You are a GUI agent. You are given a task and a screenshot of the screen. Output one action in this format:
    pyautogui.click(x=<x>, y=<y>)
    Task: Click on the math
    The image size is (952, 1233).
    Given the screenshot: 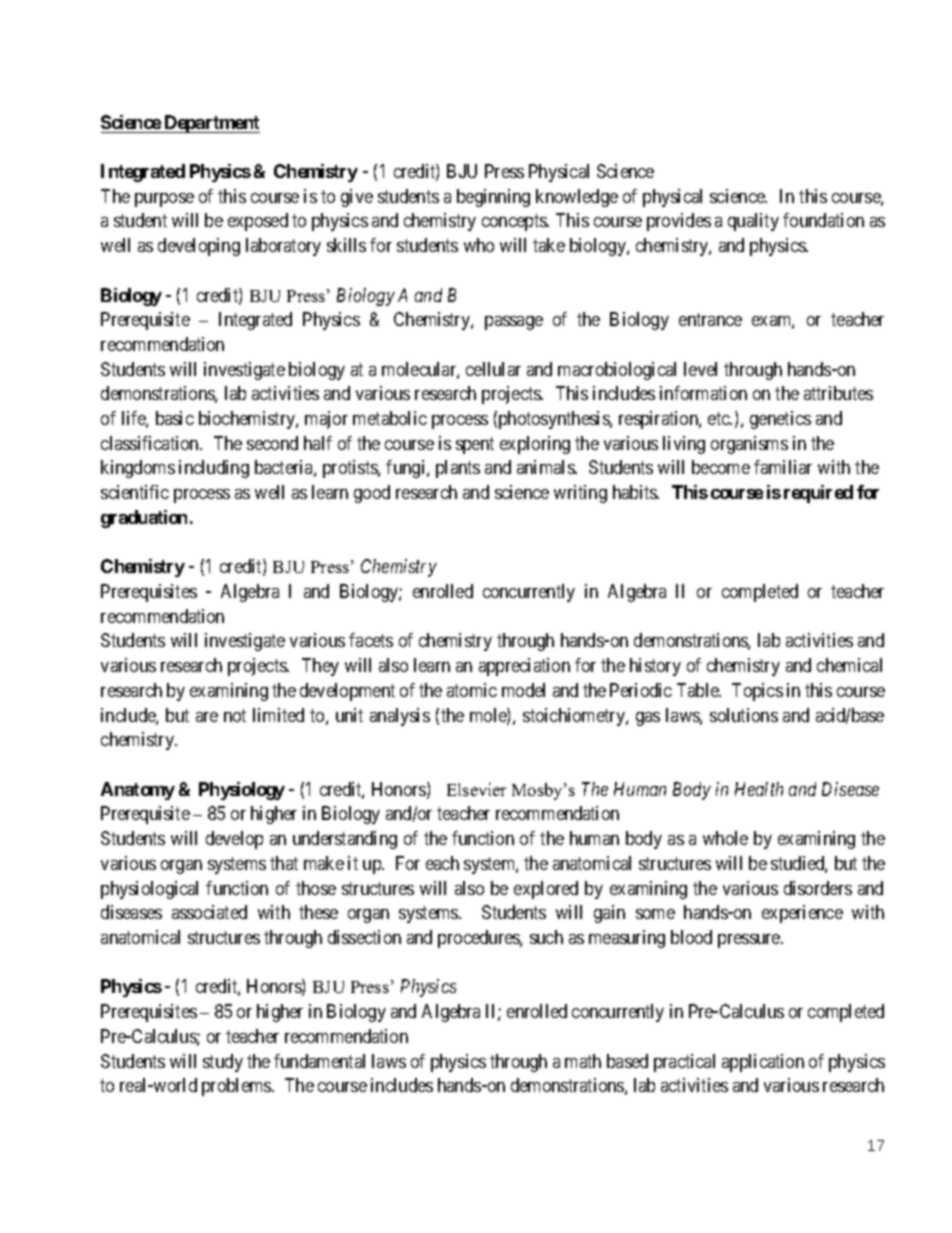 What is the action you would take?
    pyautogui.click(x=583, y=1061)
